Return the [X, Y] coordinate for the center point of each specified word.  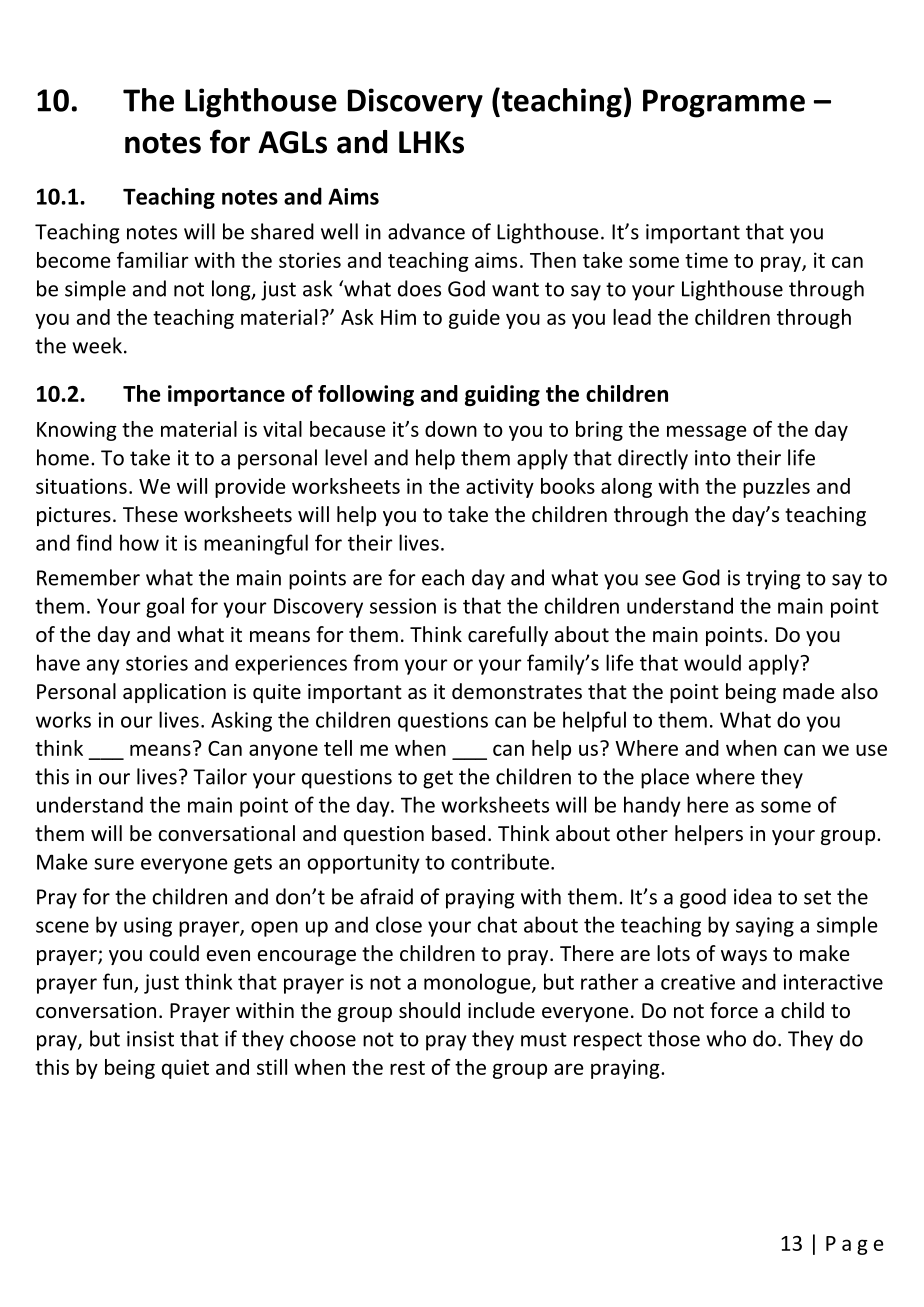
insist [150, 1039]
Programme [724, 103]
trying [773, 580]
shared [282, 231]
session [403, 606]
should [429, 1010]
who [726, 1038]
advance [426, 231]
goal [165, 607]
